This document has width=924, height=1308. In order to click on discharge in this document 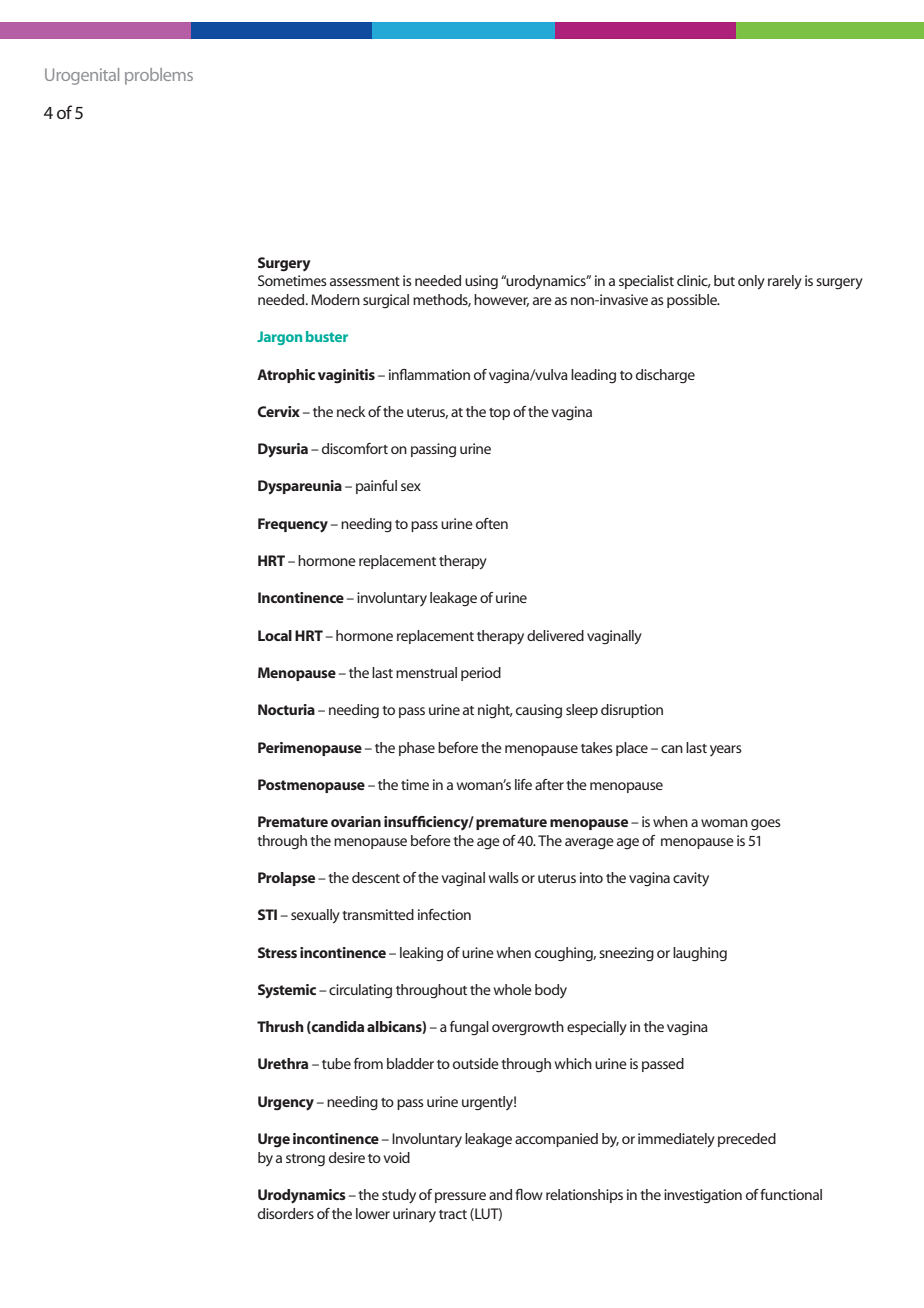, I will do `click(665, 376)`.
